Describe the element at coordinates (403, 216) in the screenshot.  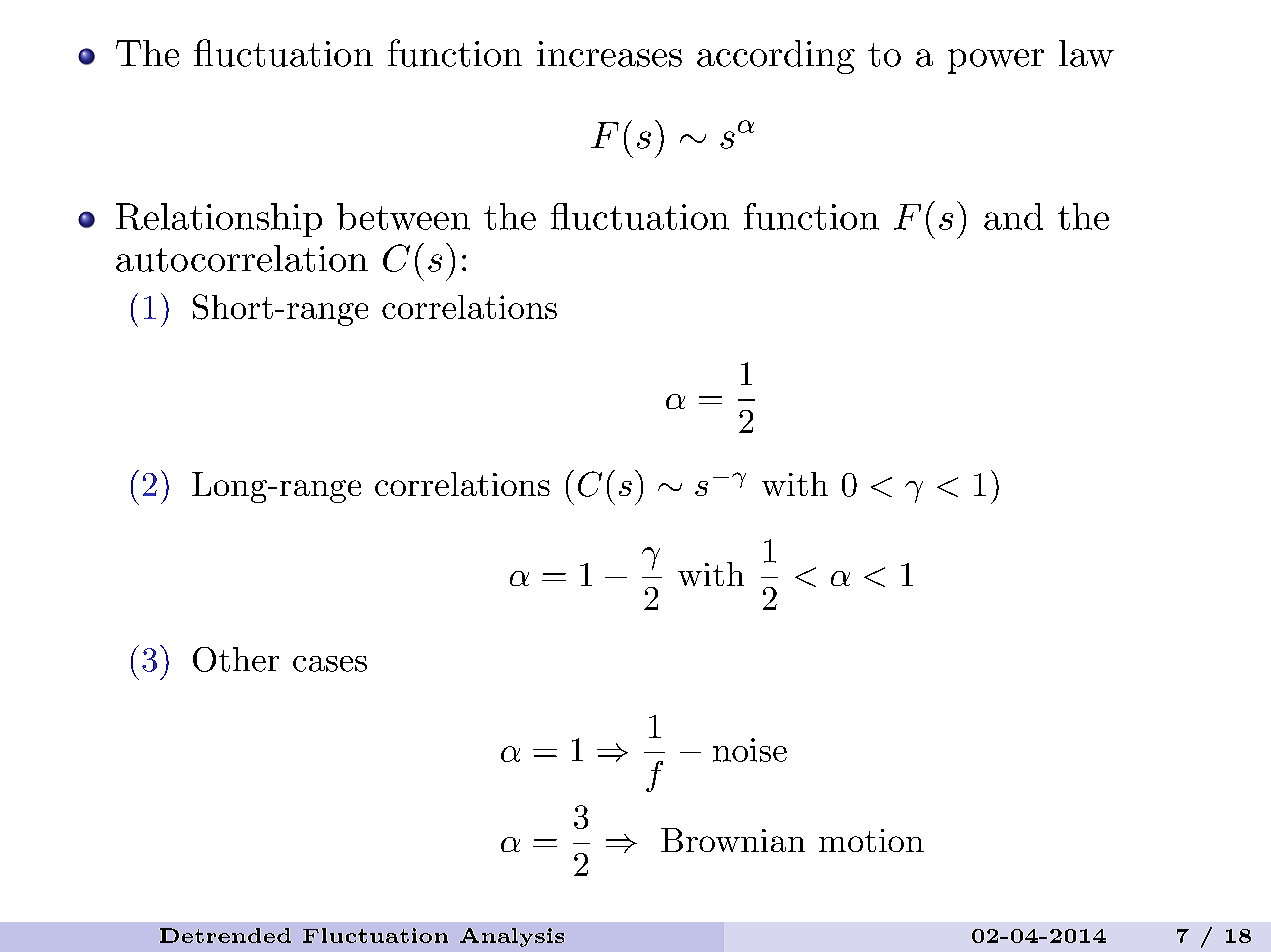
I see `between` at that location.
